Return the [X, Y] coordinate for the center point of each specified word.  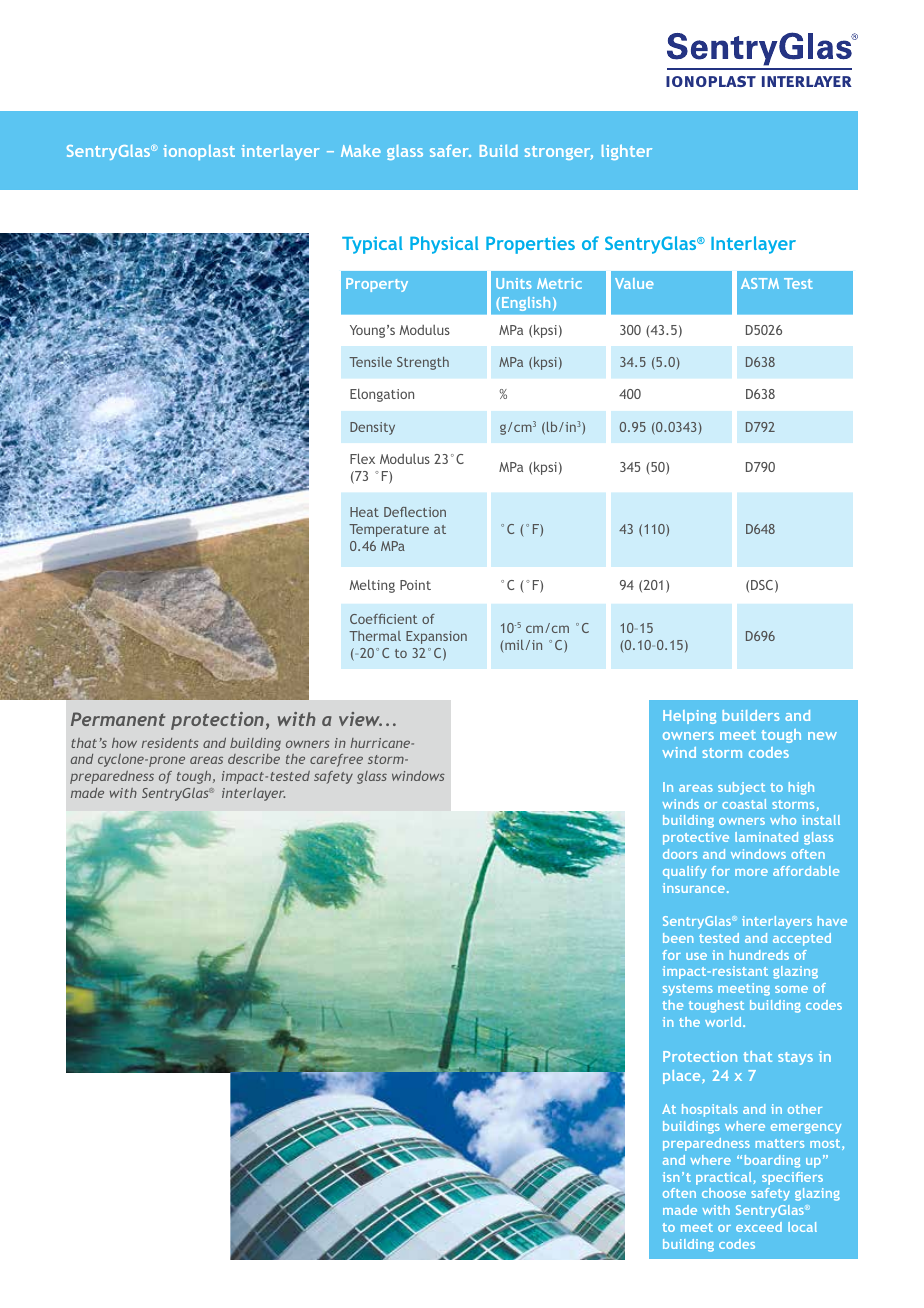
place [683, 1077]
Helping [689, 717]
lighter [627, 152]
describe [254, 759]
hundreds [759, 955]
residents [170, 743]
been [678, 938]
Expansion [436, 637]
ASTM [760, 283]
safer [450, 151]
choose [724, 1193]
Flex [362, 458]
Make [361, 151]
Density [372, 428]
